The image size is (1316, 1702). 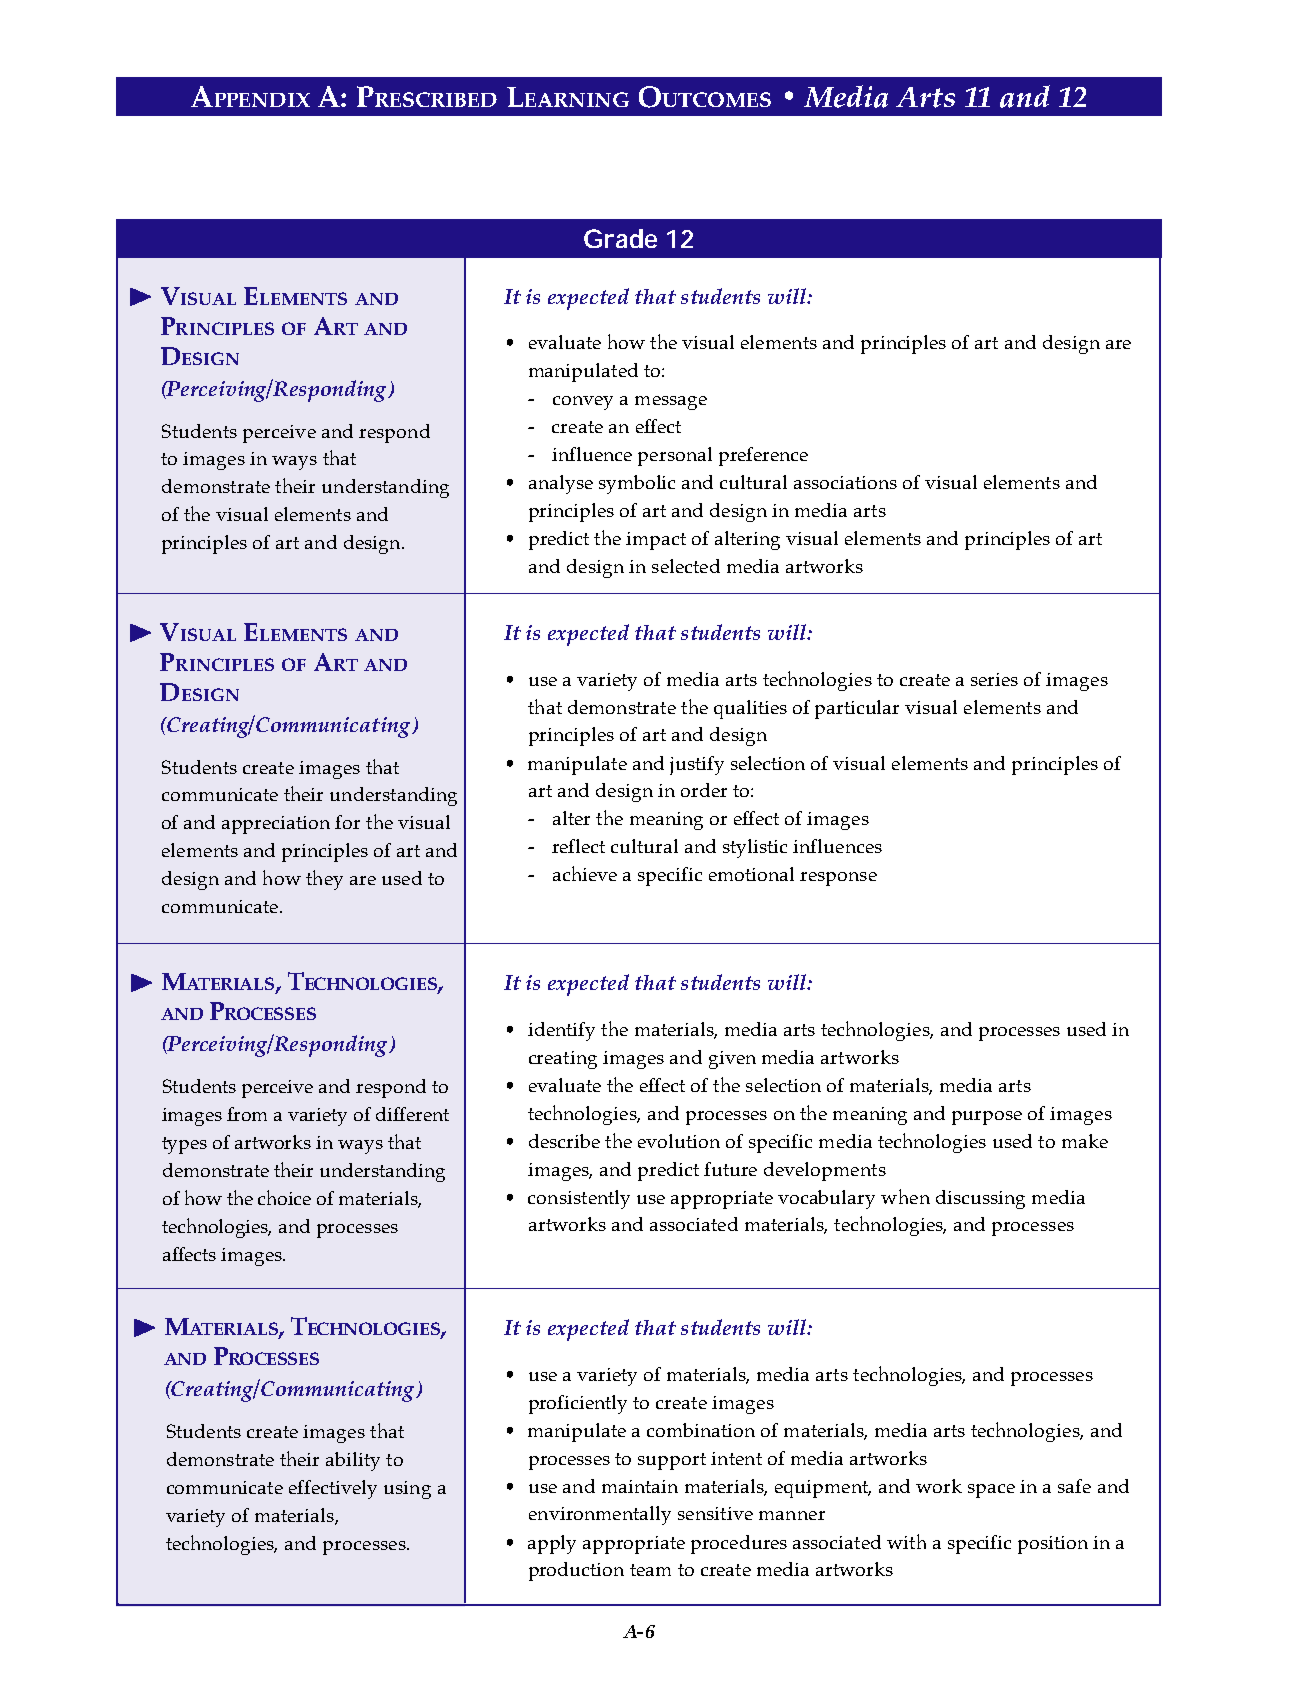 I want to click on response, so click(x=838, y=879).
